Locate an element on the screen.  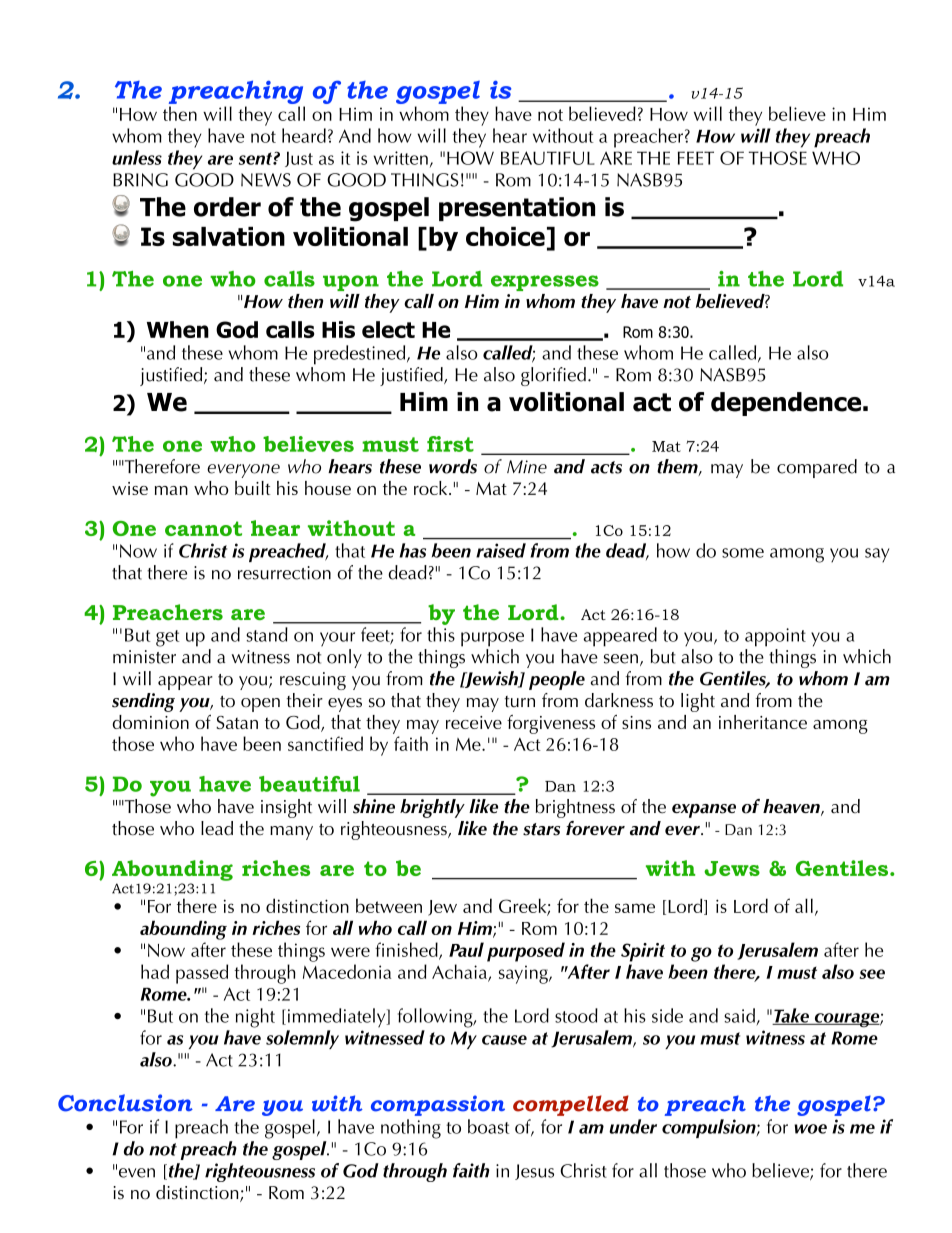
built is located at coordinates (253, 488).
